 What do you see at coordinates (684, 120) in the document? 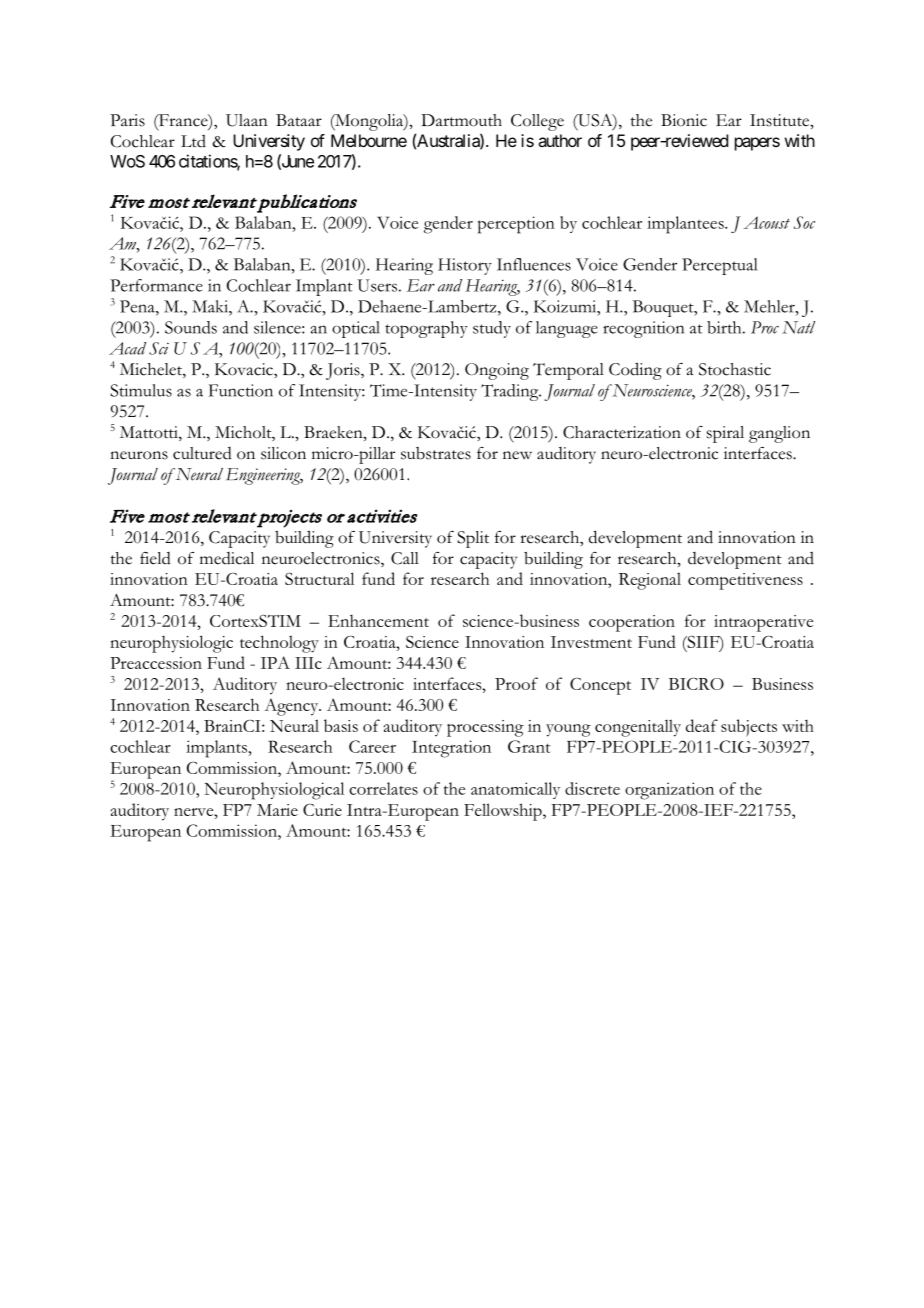
I see `Bionic` at bounding box center [684, 120].
